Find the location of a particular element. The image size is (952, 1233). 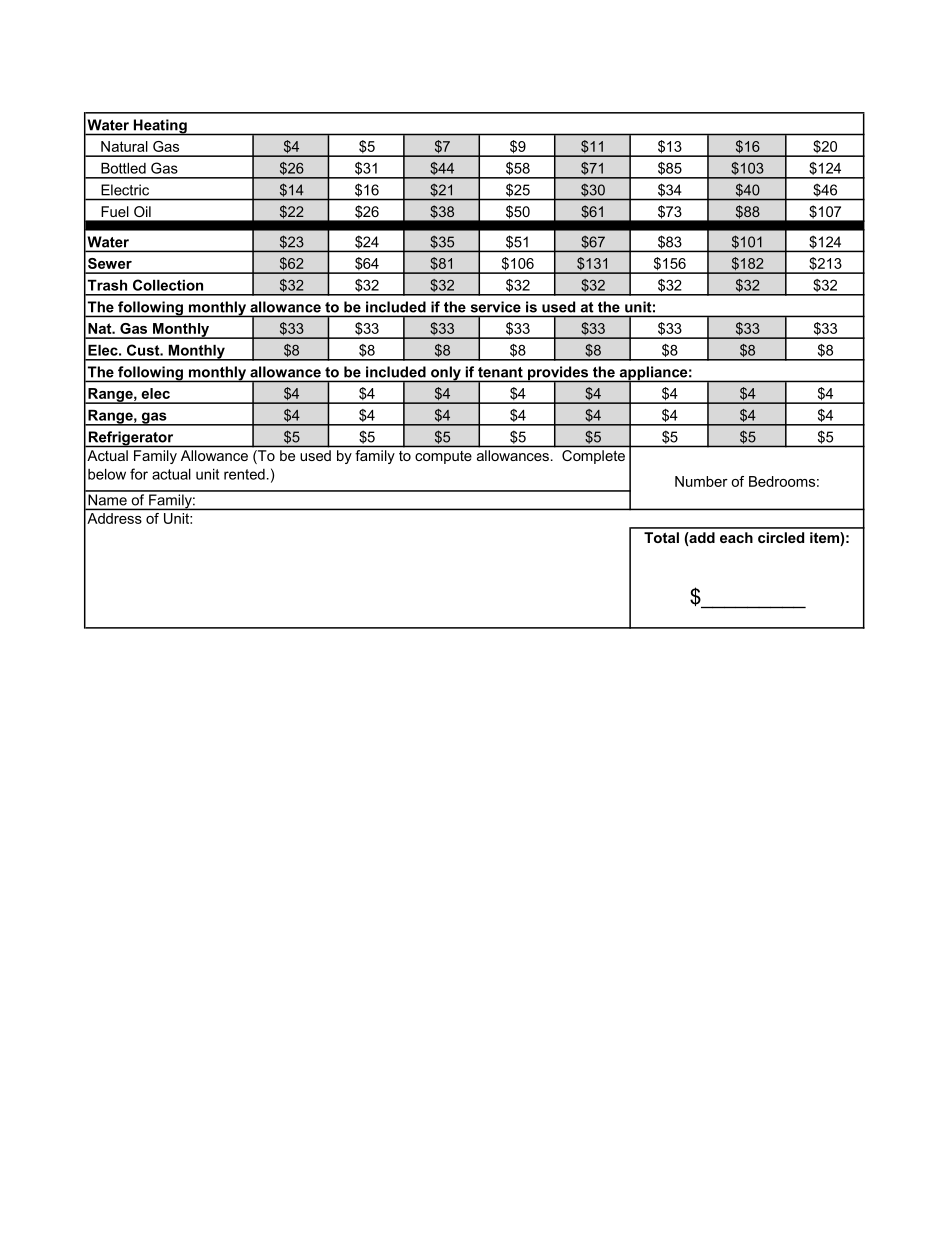

Complete is located at coordinates (593, 457).
